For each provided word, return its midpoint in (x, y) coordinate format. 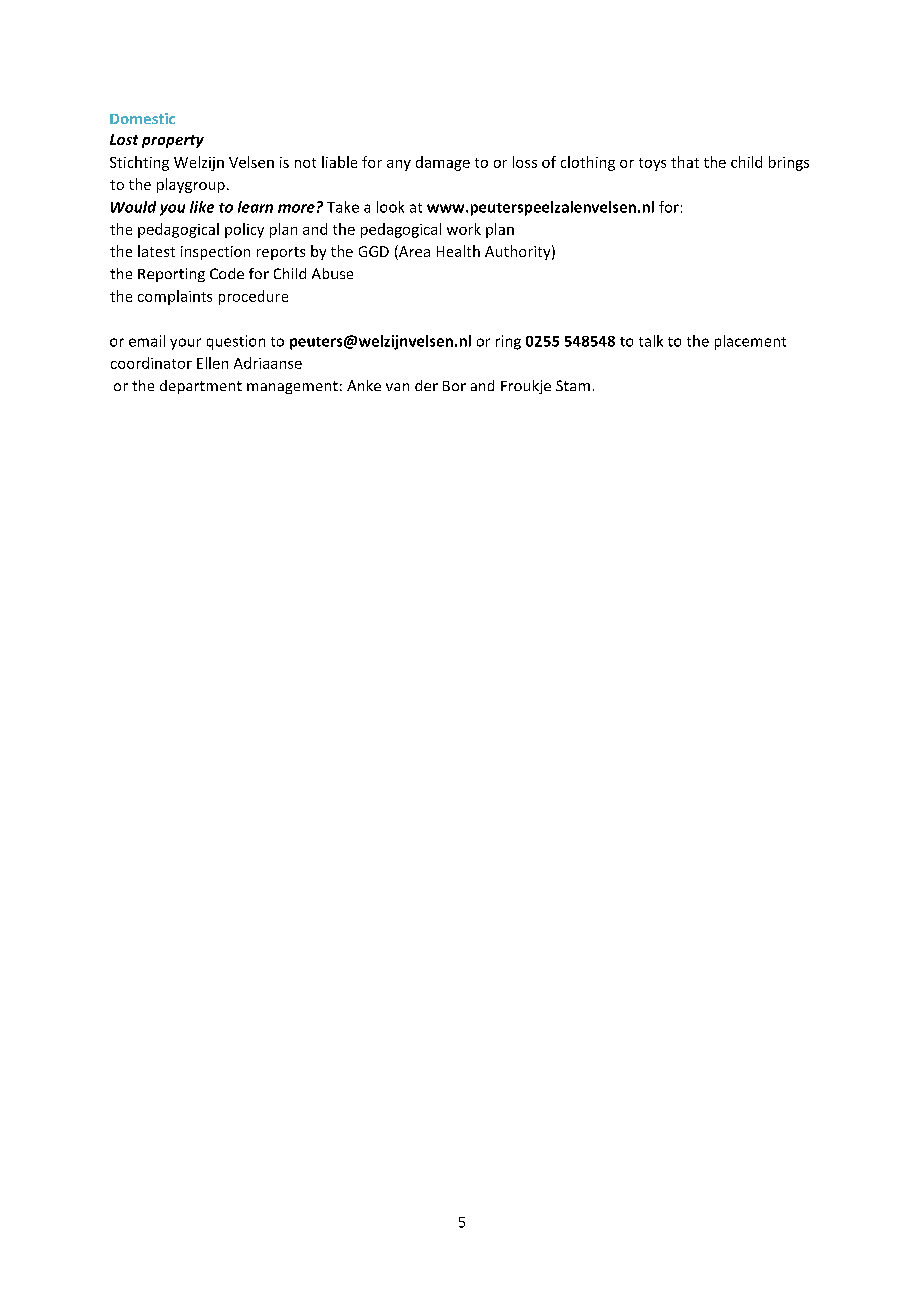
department (201, 387)
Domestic (142, 118)
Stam (573, 385)
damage (443, 163)
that (685, 162)
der (426, 385)
